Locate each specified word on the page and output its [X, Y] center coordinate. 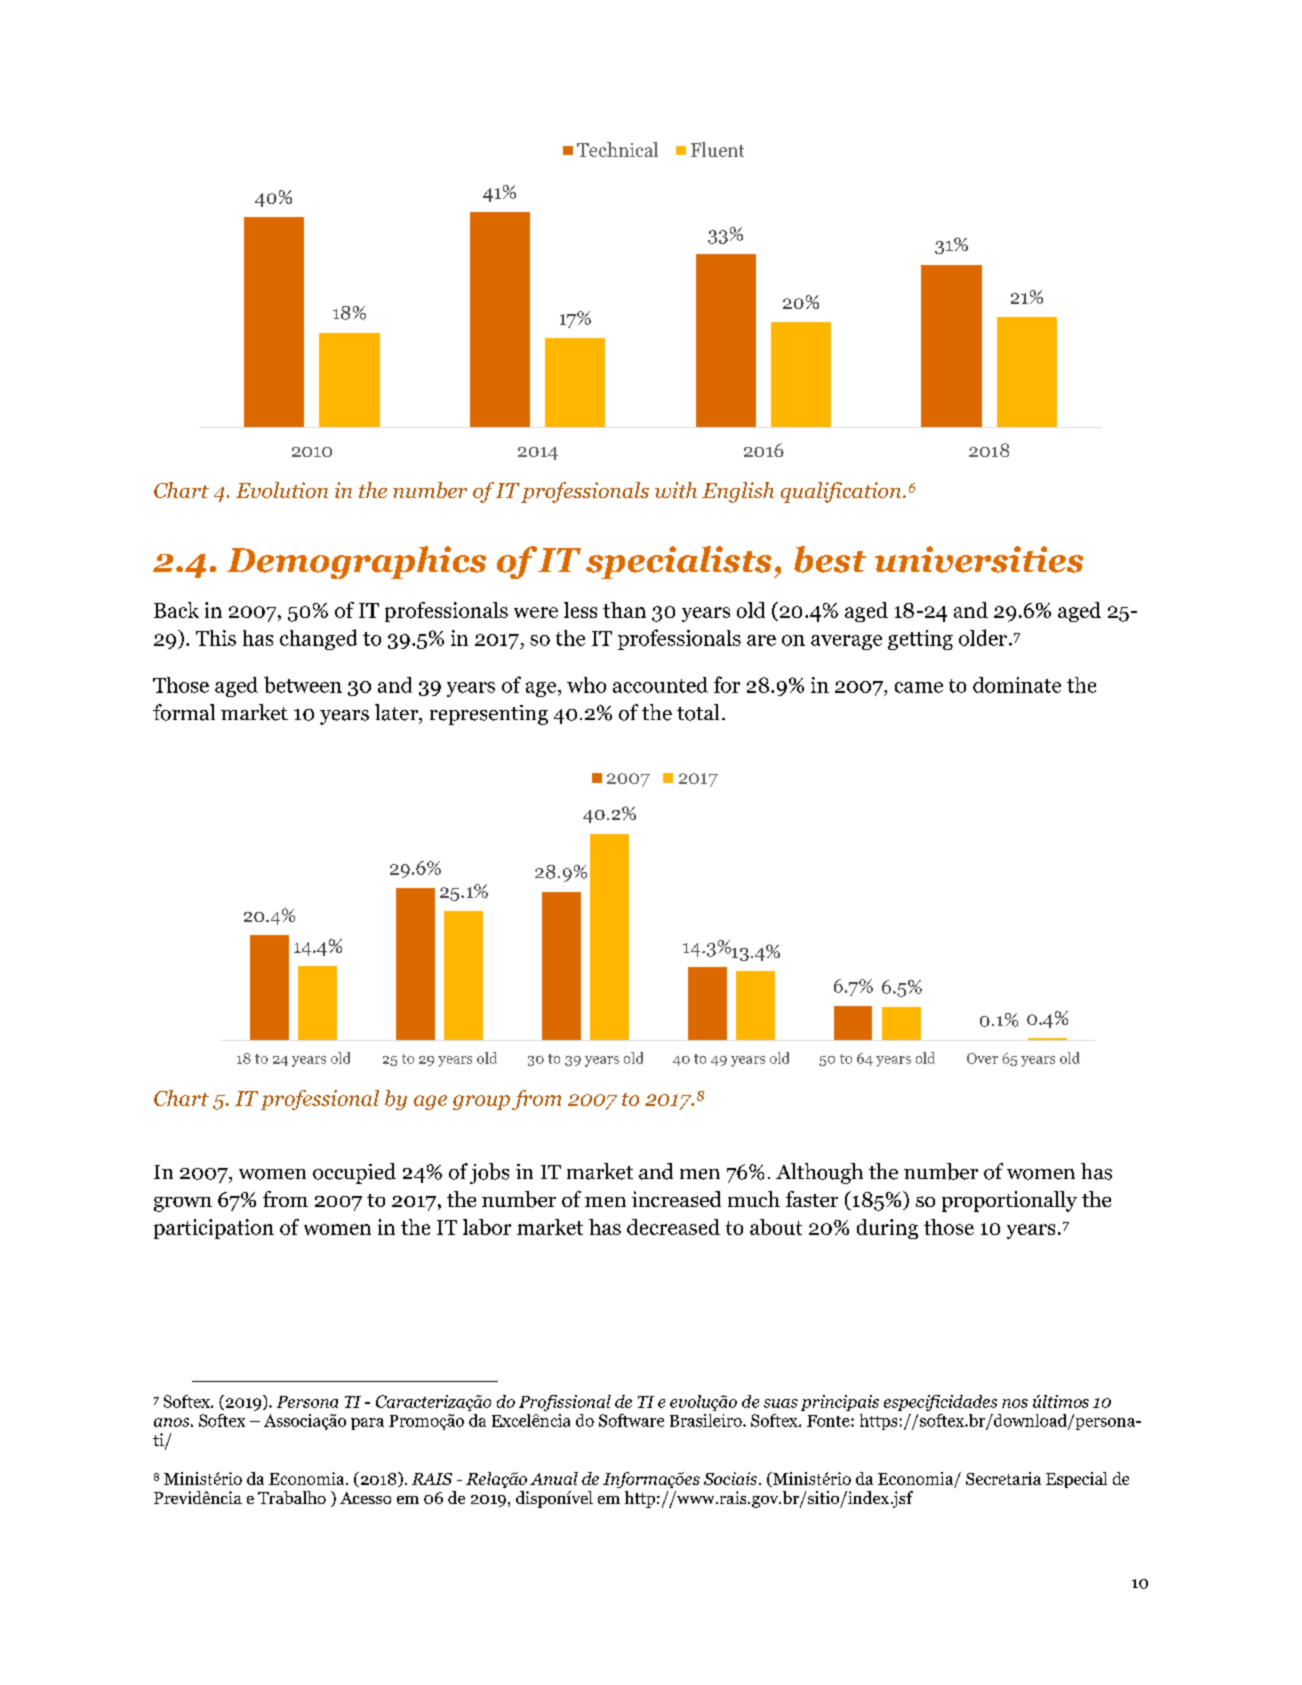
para [367, 1424]
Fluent [717, 149]
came [919, 687]
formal [184, 712]
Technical [617, 149]
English [738, 492]
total [698, 712]
